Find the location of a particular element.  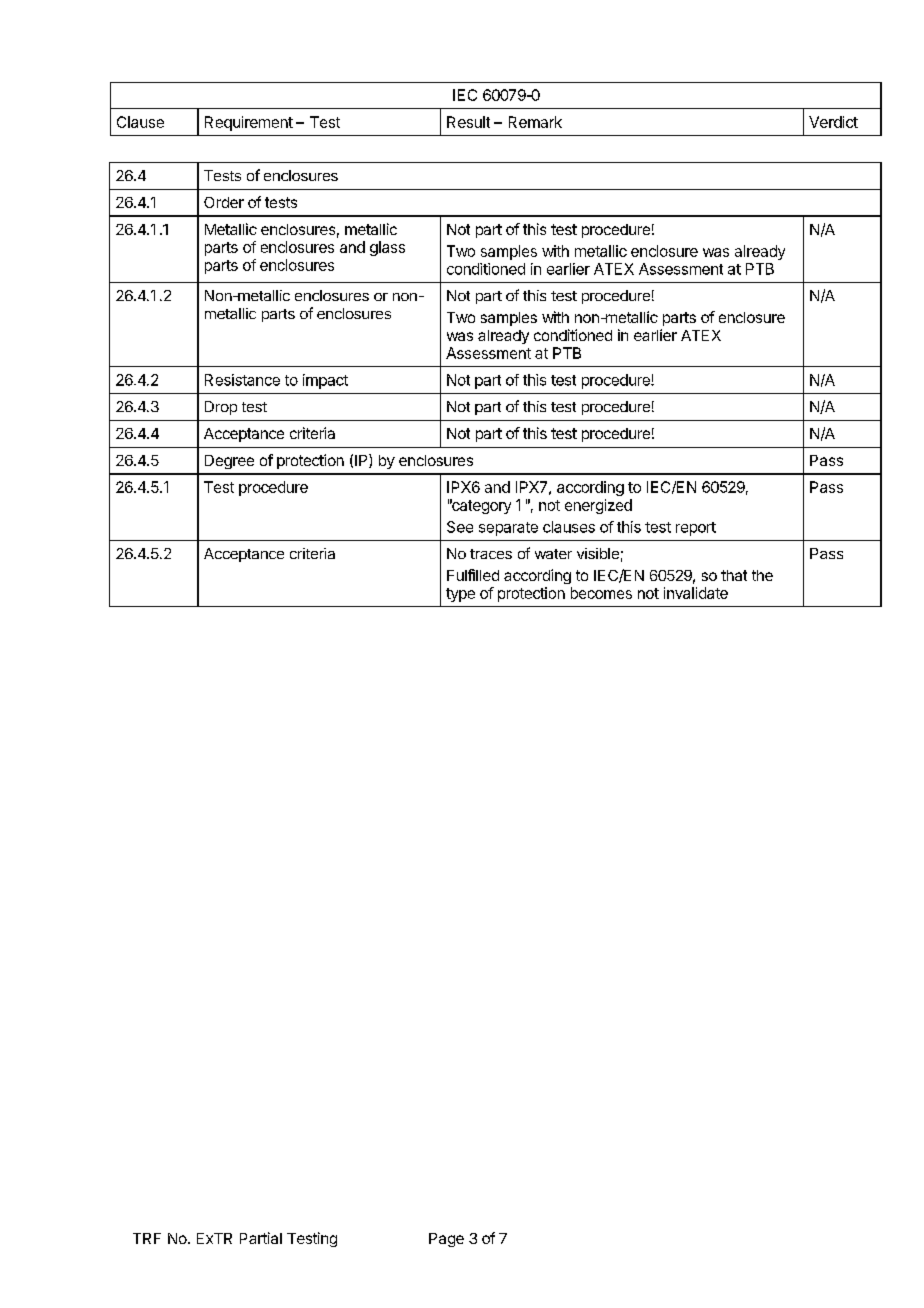

Verdict is located at coordinates (833, 122).
